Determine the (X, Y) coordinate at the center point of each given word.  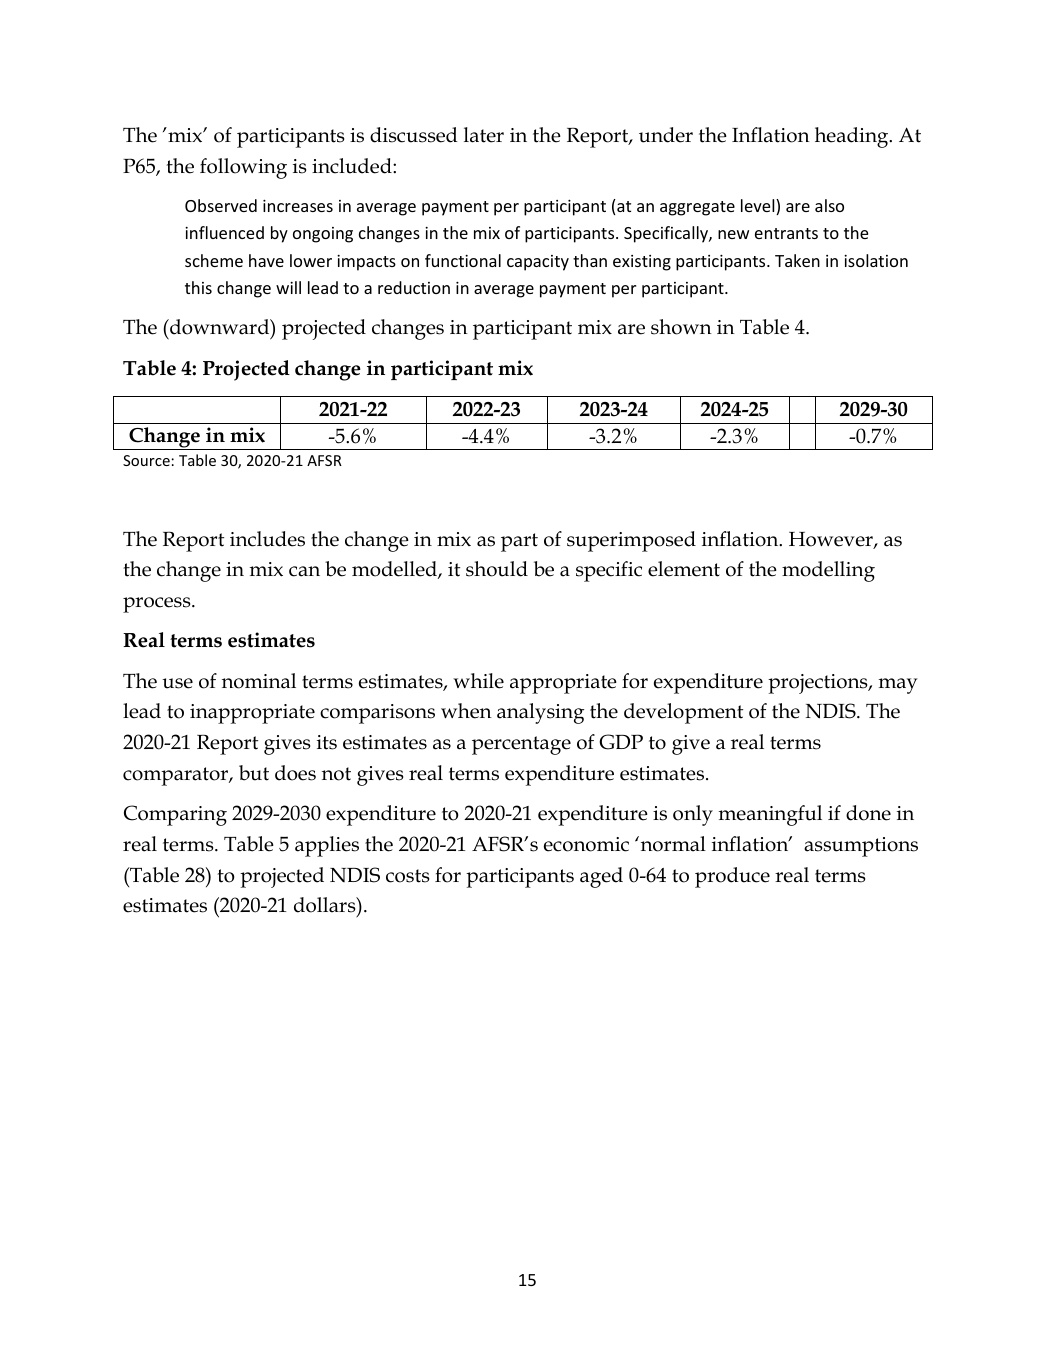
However (832, 540)
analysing (540, 713)
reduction (414, 287)
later (484, 135)
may (898, 686)
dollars (326, 905)
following (243, 168)
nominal (259, 681)
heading (853, 137)
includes (267, 539)
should (497, 569)
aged (601, 877)
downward (220, 327)
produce (732, 877)
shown (681, 327)
